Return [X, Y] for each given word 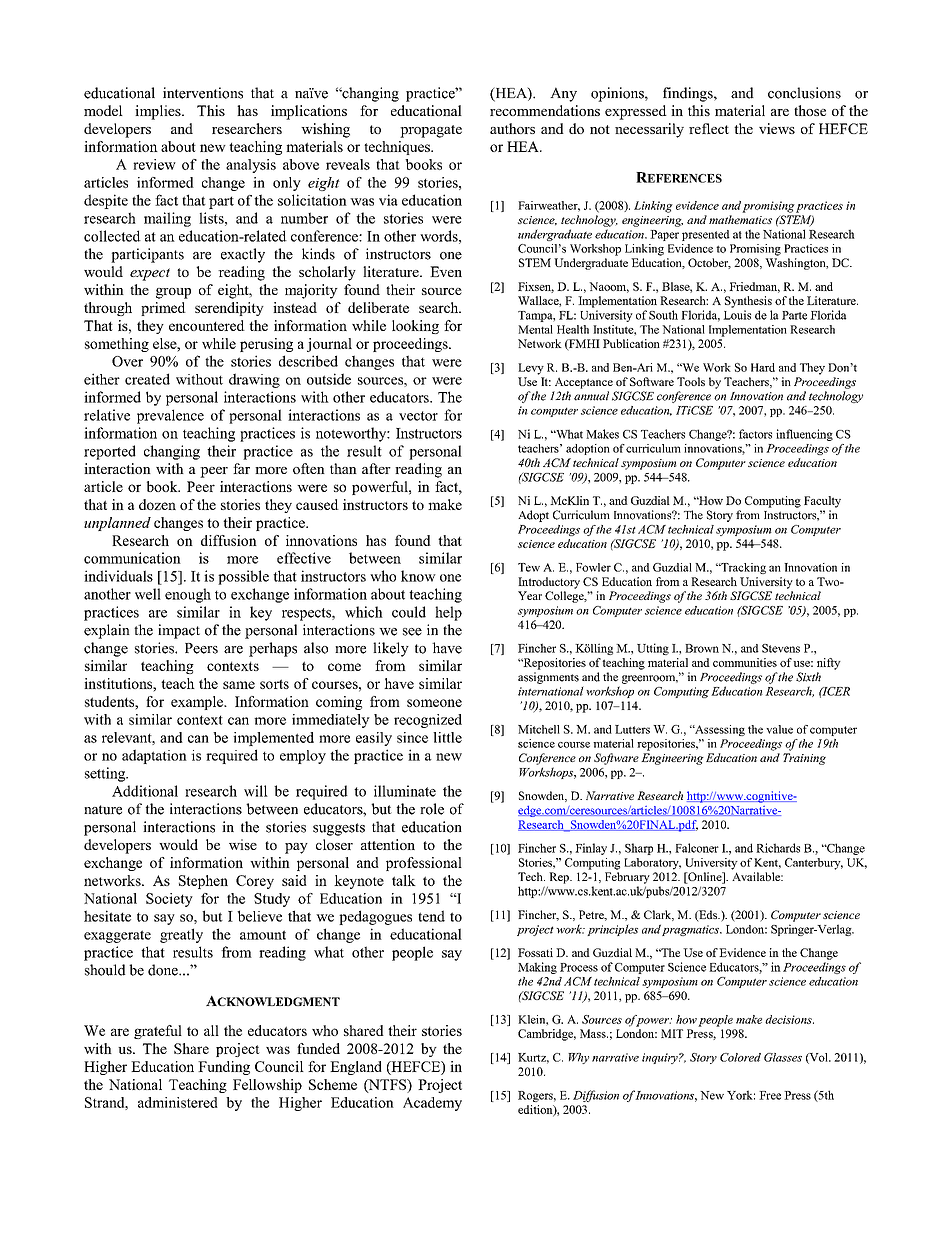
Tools [691, 381]
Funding [224, 1068]
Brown [702, 648]
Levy [531, 369]
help [448, 613]
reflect [709, 128]
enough [188, 595]
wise [243, 844]
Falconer [697, 848]
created [147, 379]
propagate [431, 131]
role [432, 809]
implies [159, 112]
